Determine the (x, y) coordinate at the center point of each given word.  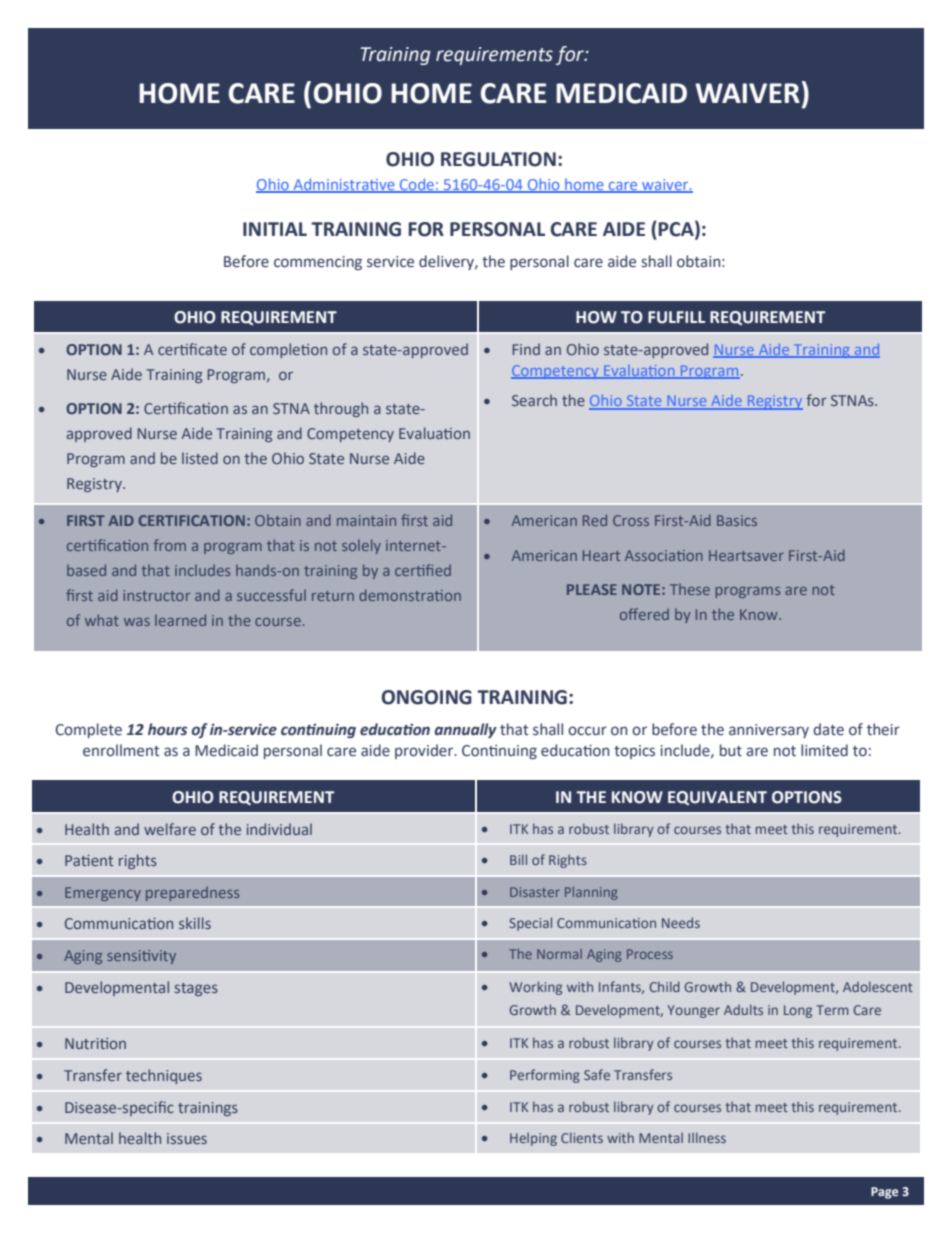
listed (200, 458)
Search (534, 400)
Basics (737, 520)
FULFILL (676, 317)
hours (167, 729)
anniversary (769, 731)
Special (531, 924)
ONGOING (427, 697)
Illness (707, 1137)
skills (195, 923)
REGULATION (498, 159)
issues (187, 1138)
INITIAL (275, 229)
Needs (681, 922)
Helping (533, 1139)
